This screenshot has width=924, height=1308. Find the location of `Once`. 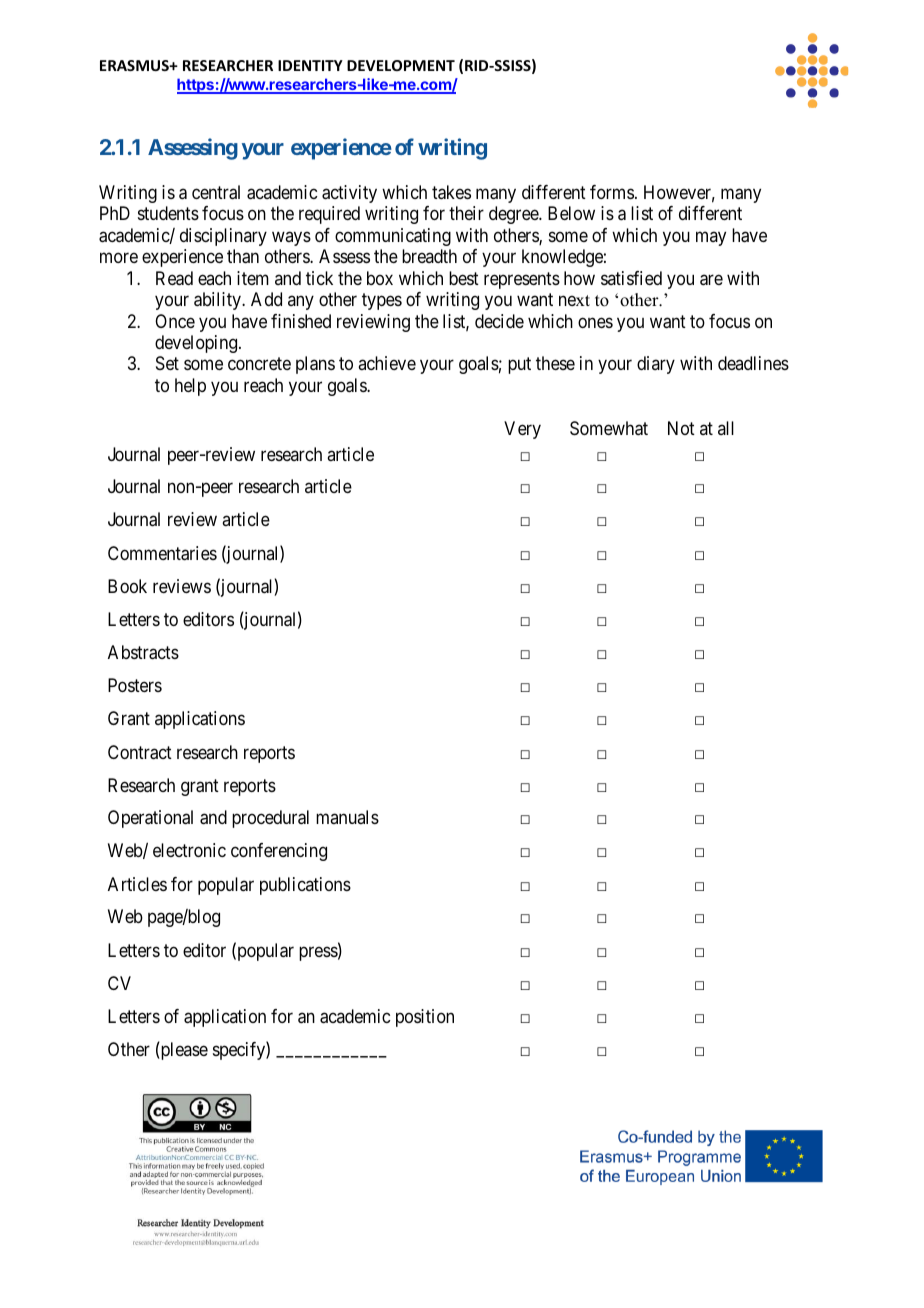

Once is located at coordinates (175, 321).
